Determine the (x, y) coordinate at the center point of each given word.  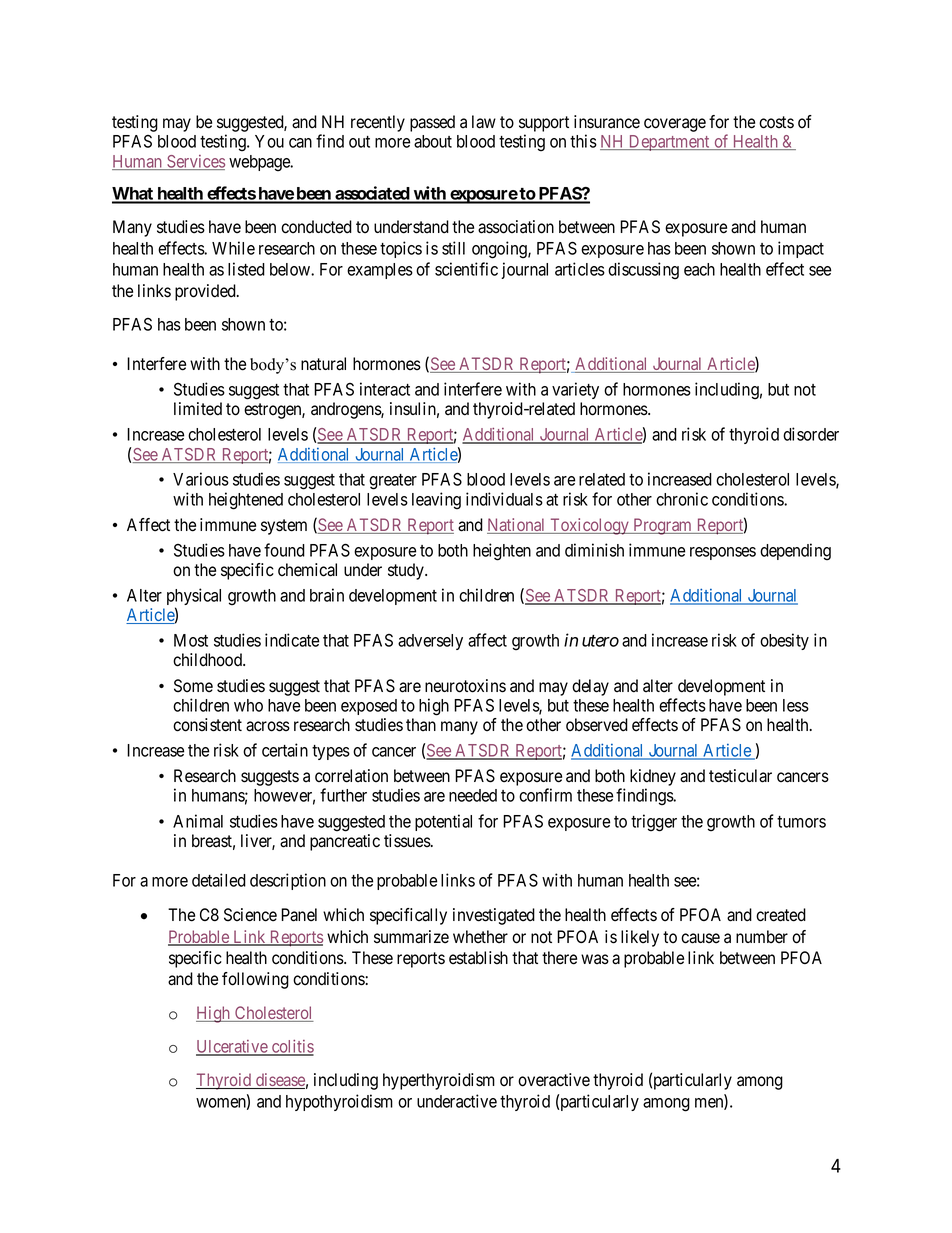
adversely (430, 642)
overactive (554, 1080)
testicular (740, 776)
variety (575, 390)
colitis (292, 1047)
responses (723, 553)
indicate (292, 640)
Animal (198, 821)
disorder (811, 434)
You (269, 141)
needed (473, 795)
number (762, 937)
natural (323, 364)
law (484, 122)
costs (776, 122)
